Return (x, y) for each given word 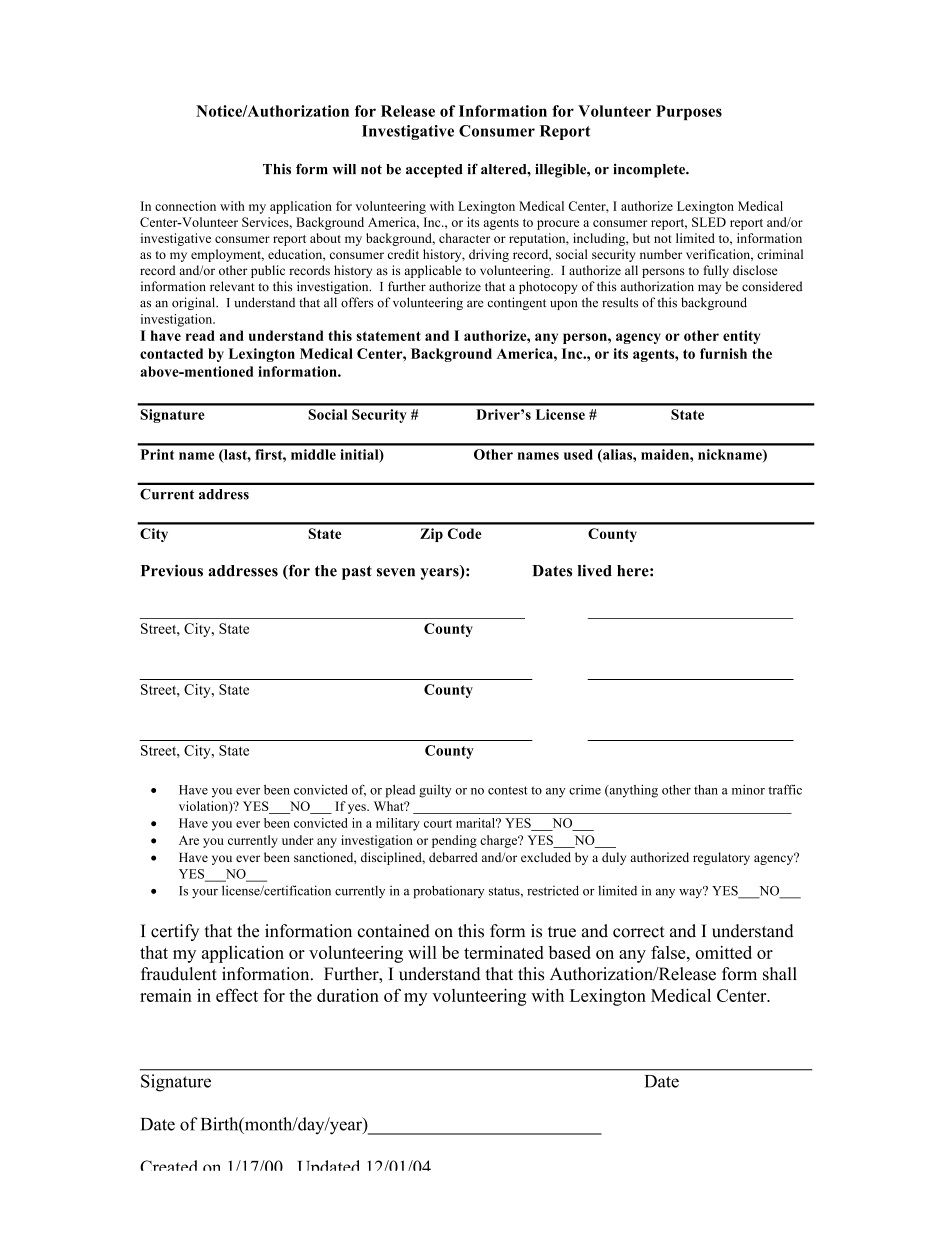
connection (185, 206)
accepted (434, 171)
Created (168, 1165)
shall (780, 974)
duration (348, 995)
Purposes (689, 112)
